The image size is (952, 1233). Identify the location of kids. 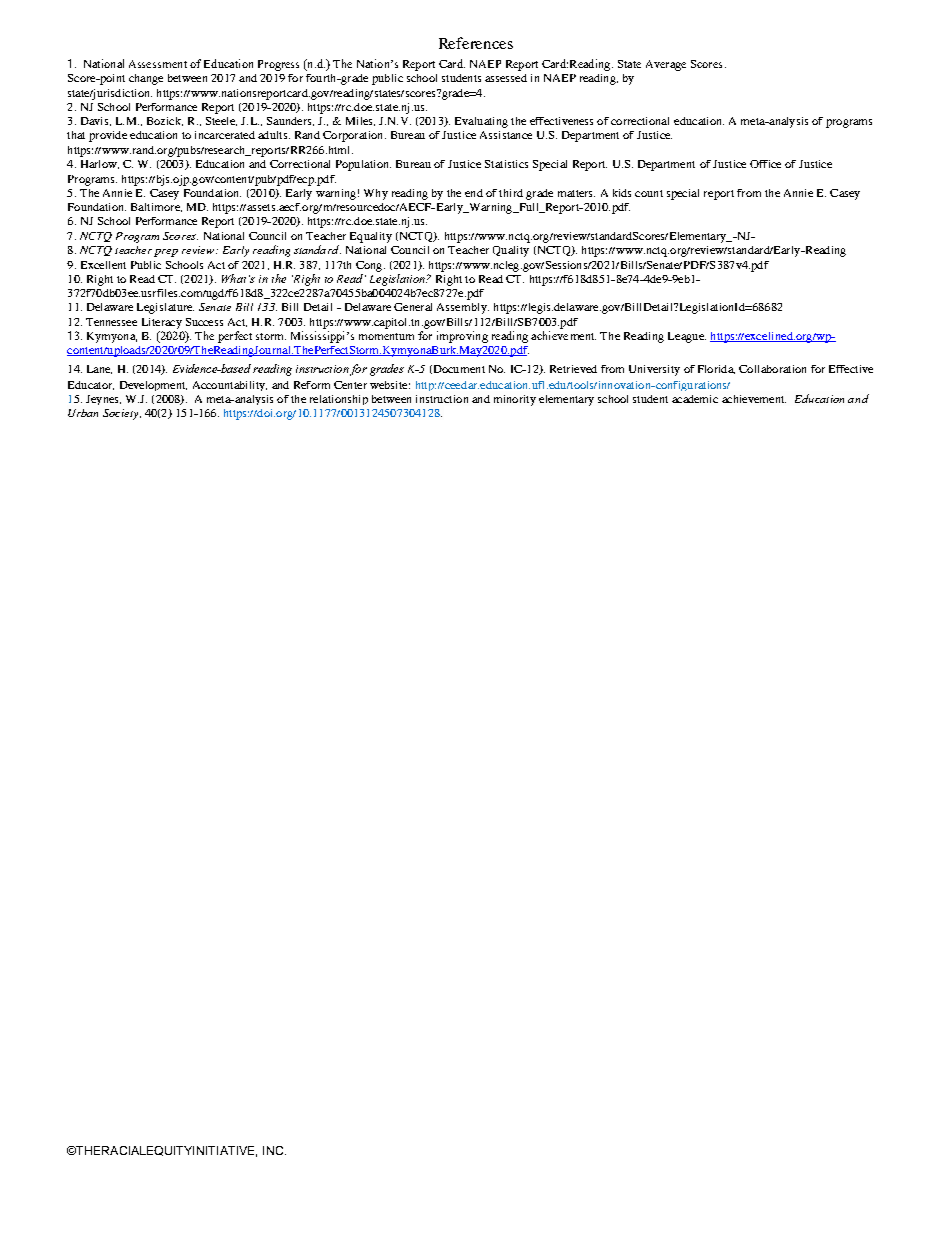
(622, 193).
